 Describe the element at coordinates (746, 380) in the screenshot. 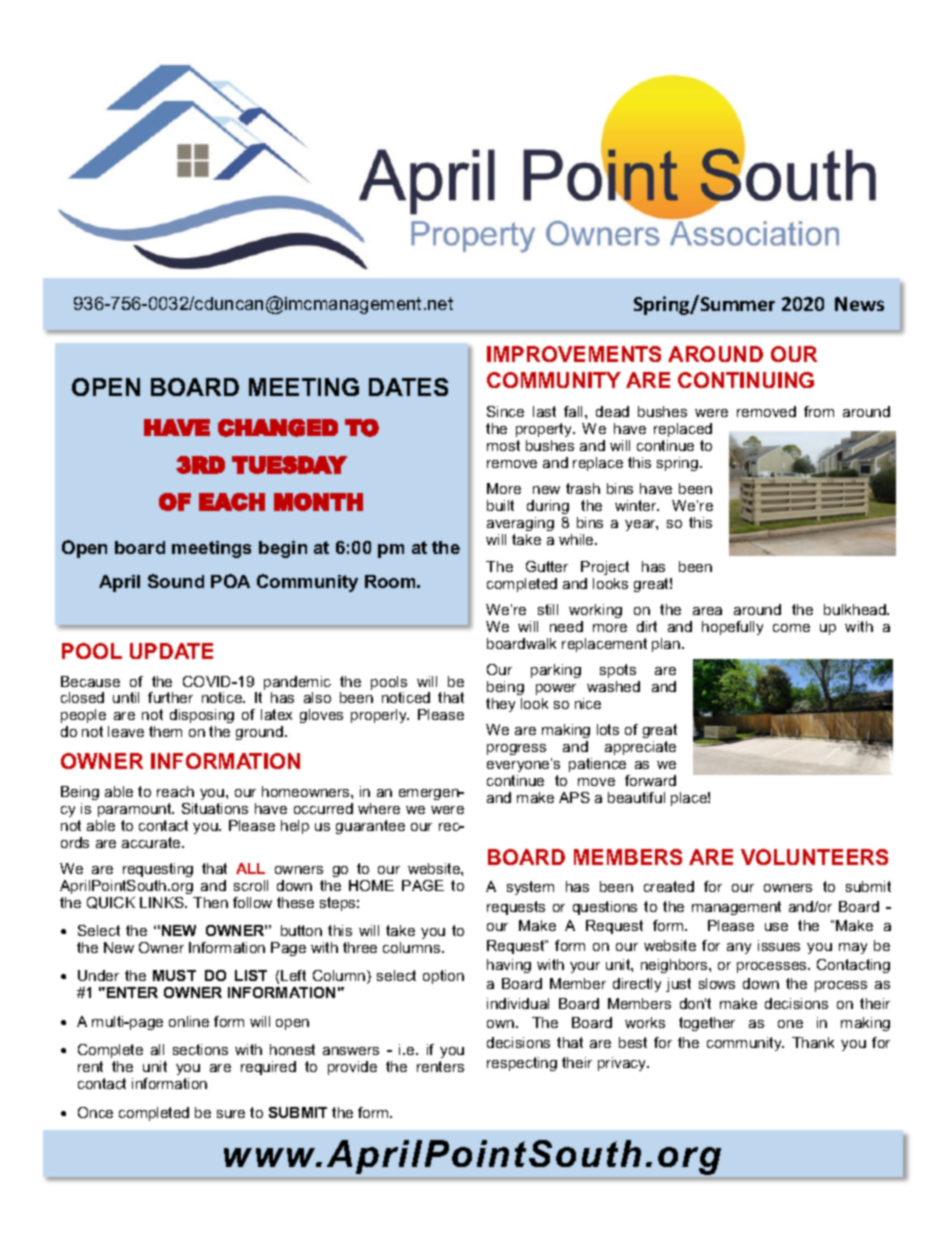

I see `CONTINUING` at that location.
